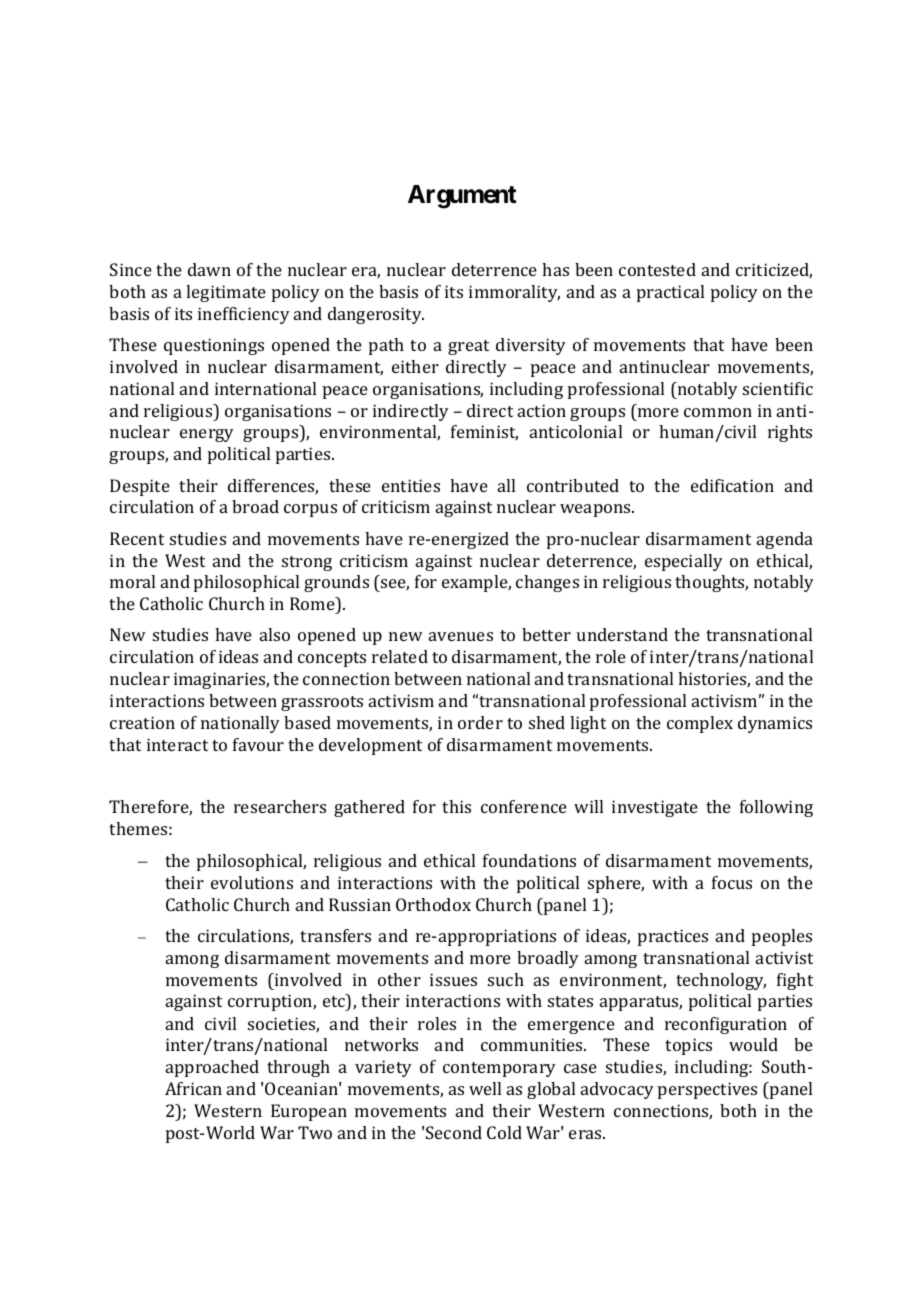 This screenshot has height=1308, width=924. Describe the element at coordinates (707, 1090) in the screenshot. I see `perspectives` at that location.
